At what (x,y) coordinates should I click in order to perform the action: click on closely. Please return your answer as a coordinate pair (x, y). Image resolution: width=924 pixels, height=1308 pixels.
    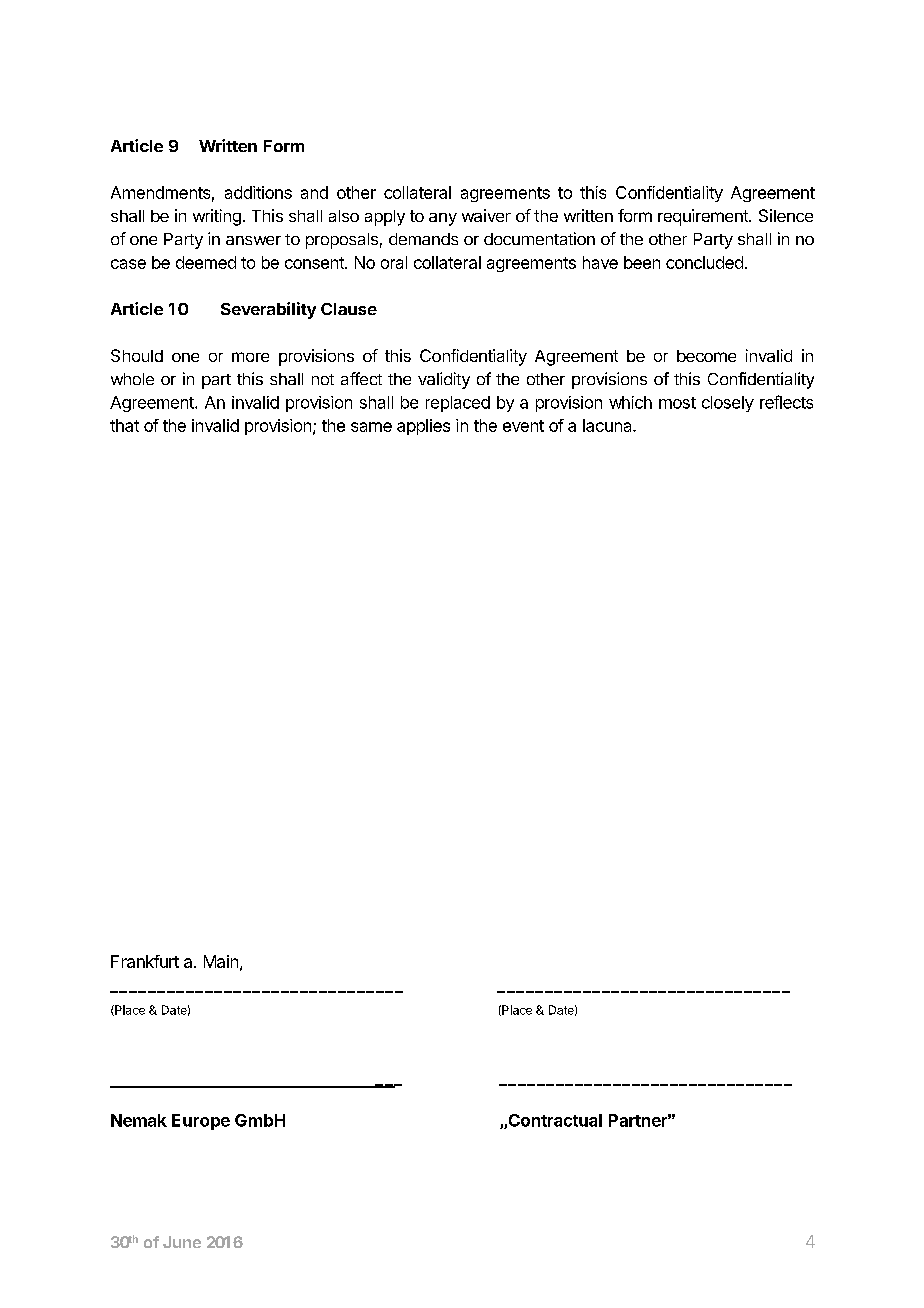
    Looking at the image, I should click on (728, 404).
